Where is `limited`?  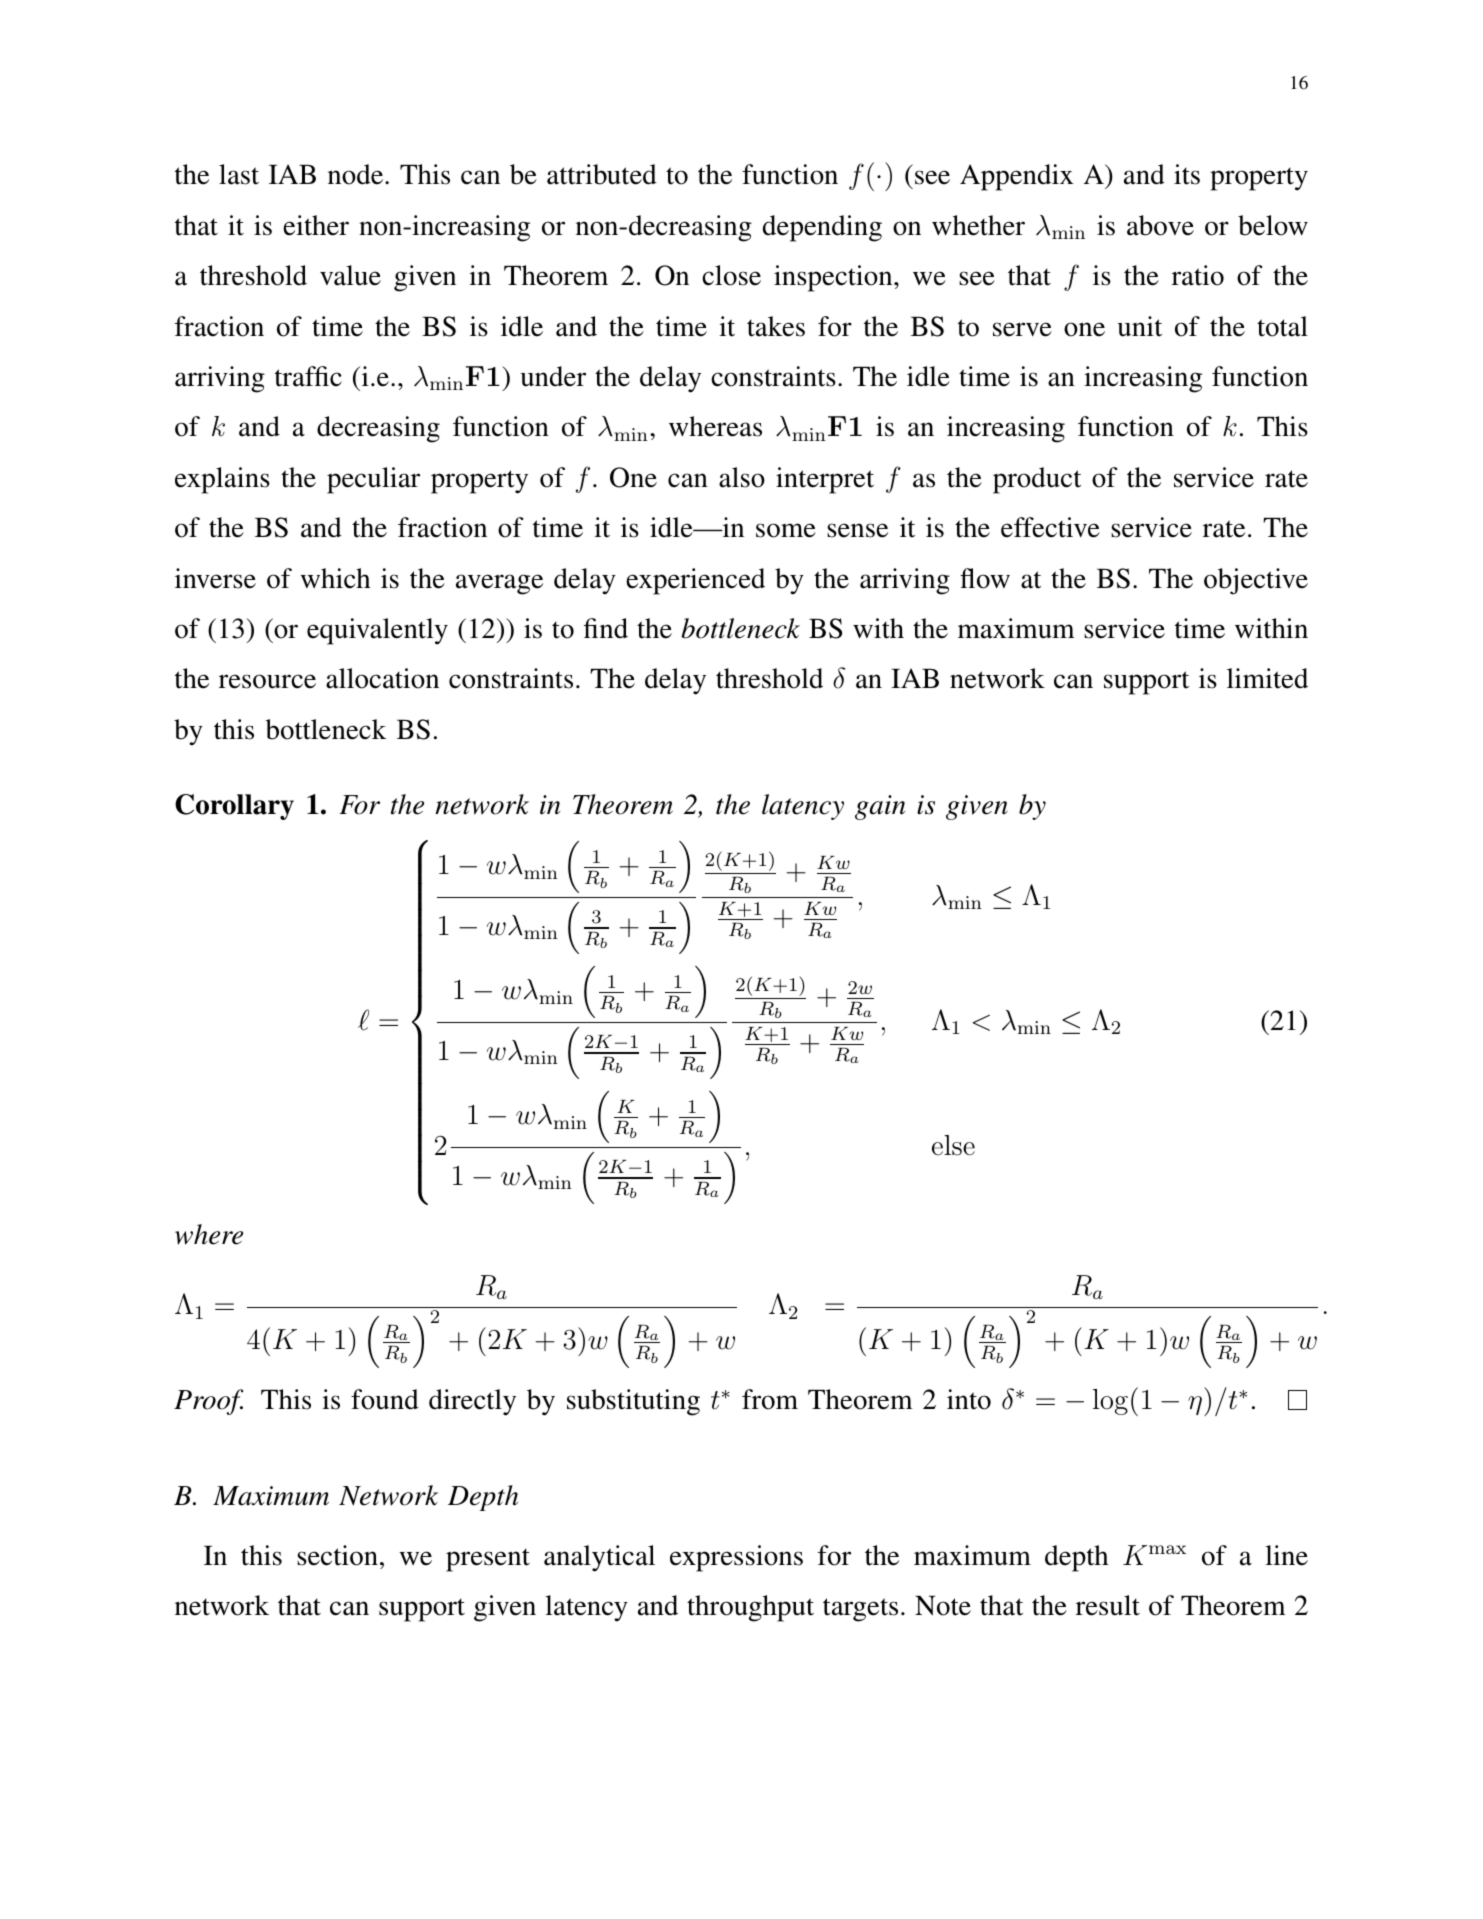 limited is located at coordinates (1267, 678).
